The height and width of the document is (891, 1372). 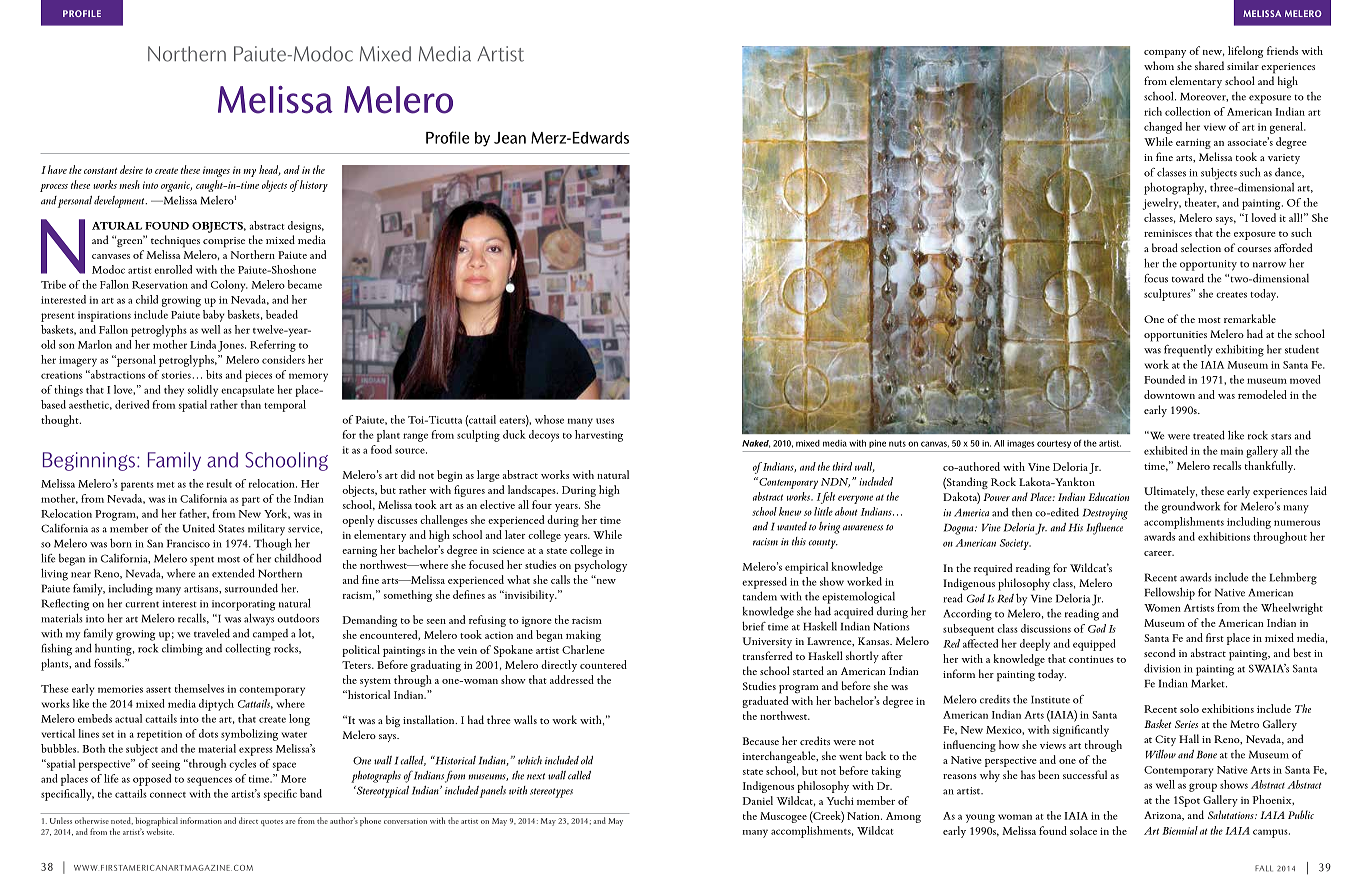 I want to click on desire, so click(x=131, y=169).
